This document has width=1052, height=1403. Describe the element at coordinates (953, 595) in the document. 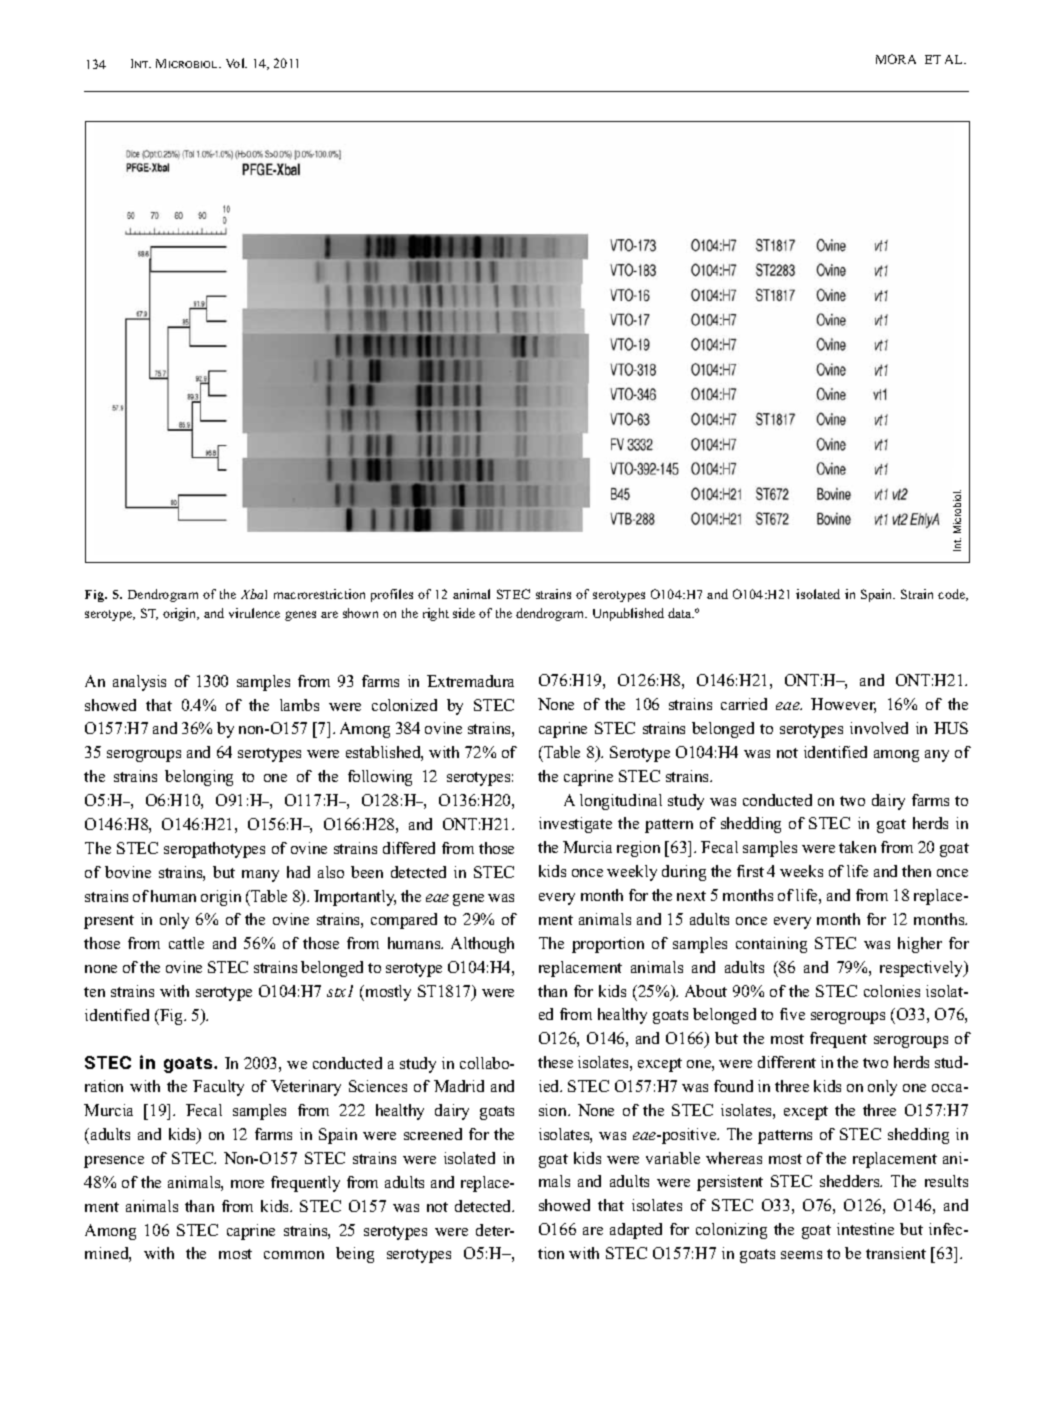

I see `code` at that location.
